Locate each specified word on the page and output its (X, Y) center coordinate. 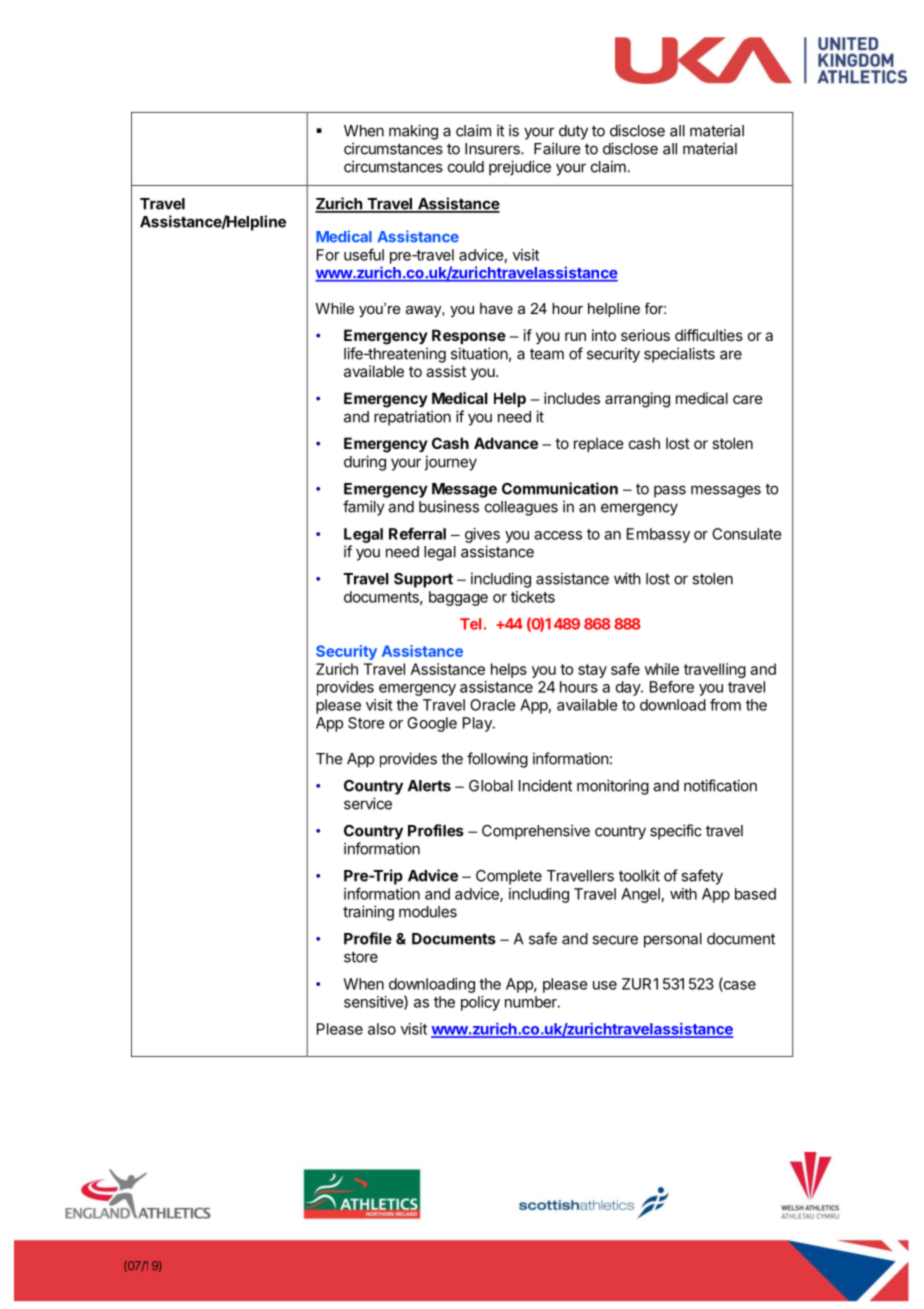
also (382, 1029)
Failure (557, 148)
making (413, 132)
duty (573, 132)
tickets (533, 597)
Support (423, 580)
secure (615, 940)
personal (673, 940)
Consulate (747, 534)
